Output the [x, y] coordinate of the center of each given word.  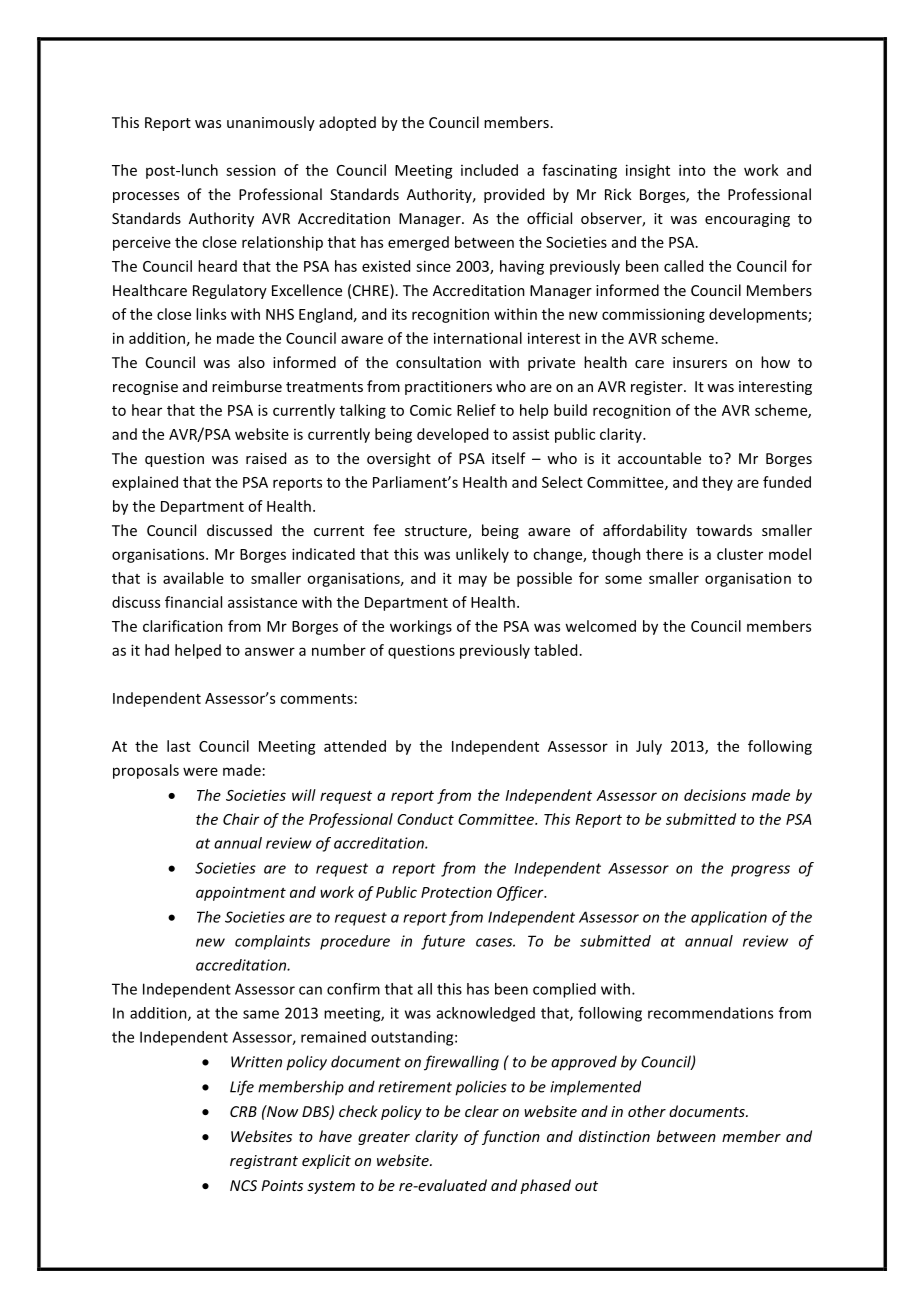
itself [509, 458]
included [489, 170]
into [692, 170]
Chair [241, 819]
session [251, 170]
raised [266, 458]
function [511, 1137]
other [647, 1111]
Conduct [425, 819]
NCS [243, 1185]
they [717, 483]
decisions [715, 795]
